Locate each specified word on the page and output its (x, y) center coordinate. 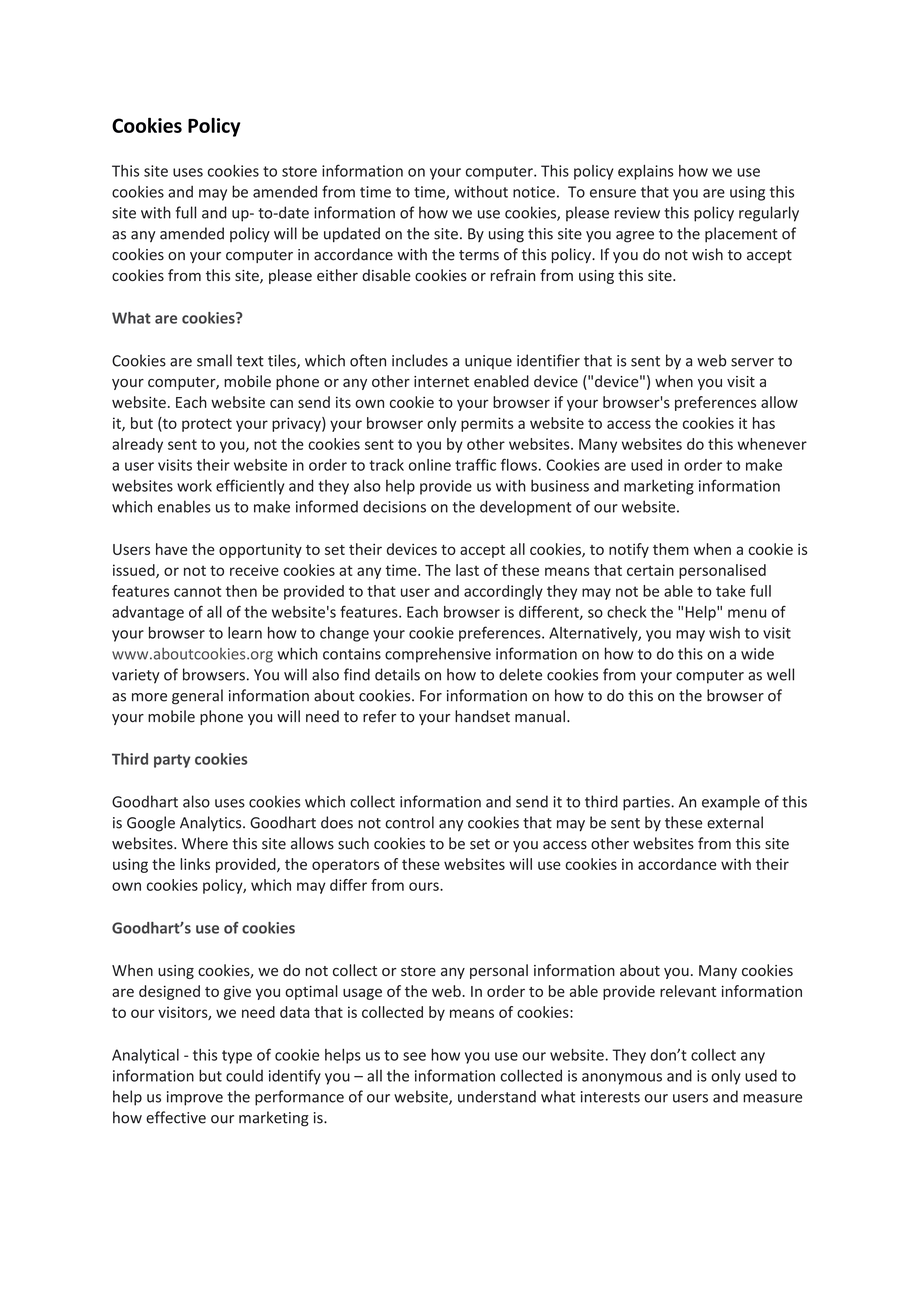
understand (497, 1096)
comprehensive (438, 655)
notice (534, 192)
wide (757, 653)
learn (245, 633)
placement (741, 234)
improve (195, 1098)
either (337, 275)
